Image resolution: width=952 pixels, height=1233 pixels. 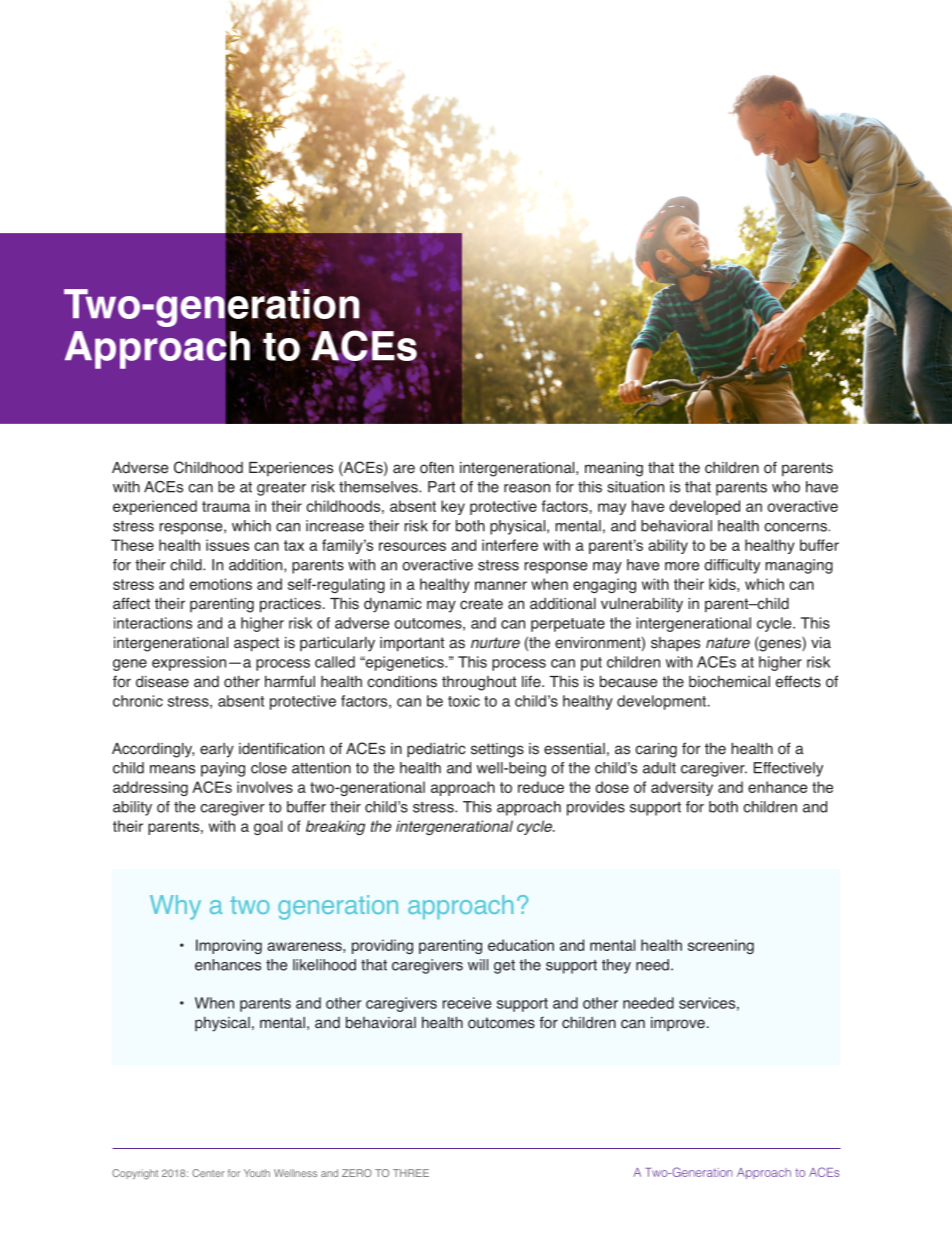 I want to click on THREE, so click(x=411, y=1173).
